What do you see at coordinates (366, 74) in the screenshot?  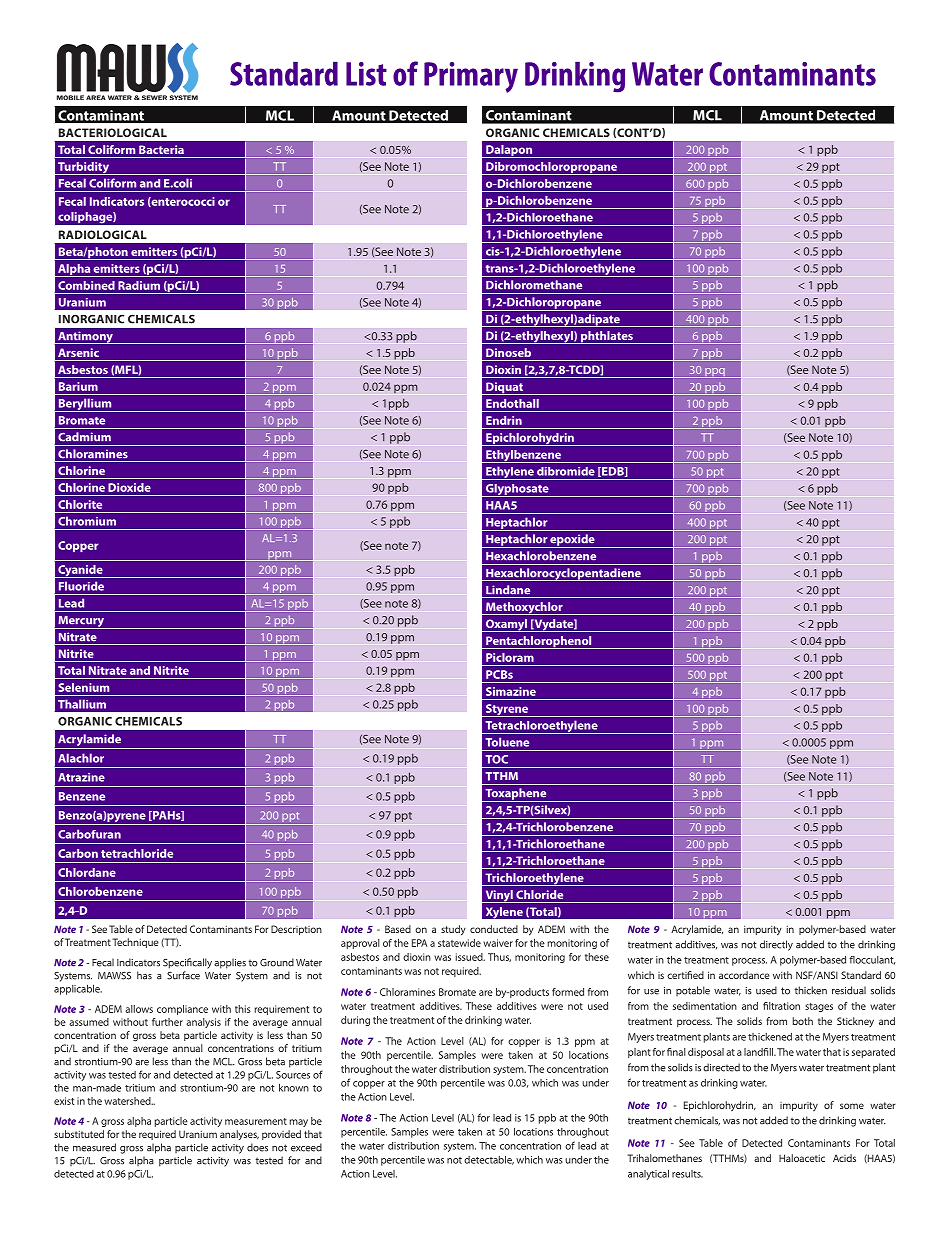 I see `List` at bounding box center [366, 74].
